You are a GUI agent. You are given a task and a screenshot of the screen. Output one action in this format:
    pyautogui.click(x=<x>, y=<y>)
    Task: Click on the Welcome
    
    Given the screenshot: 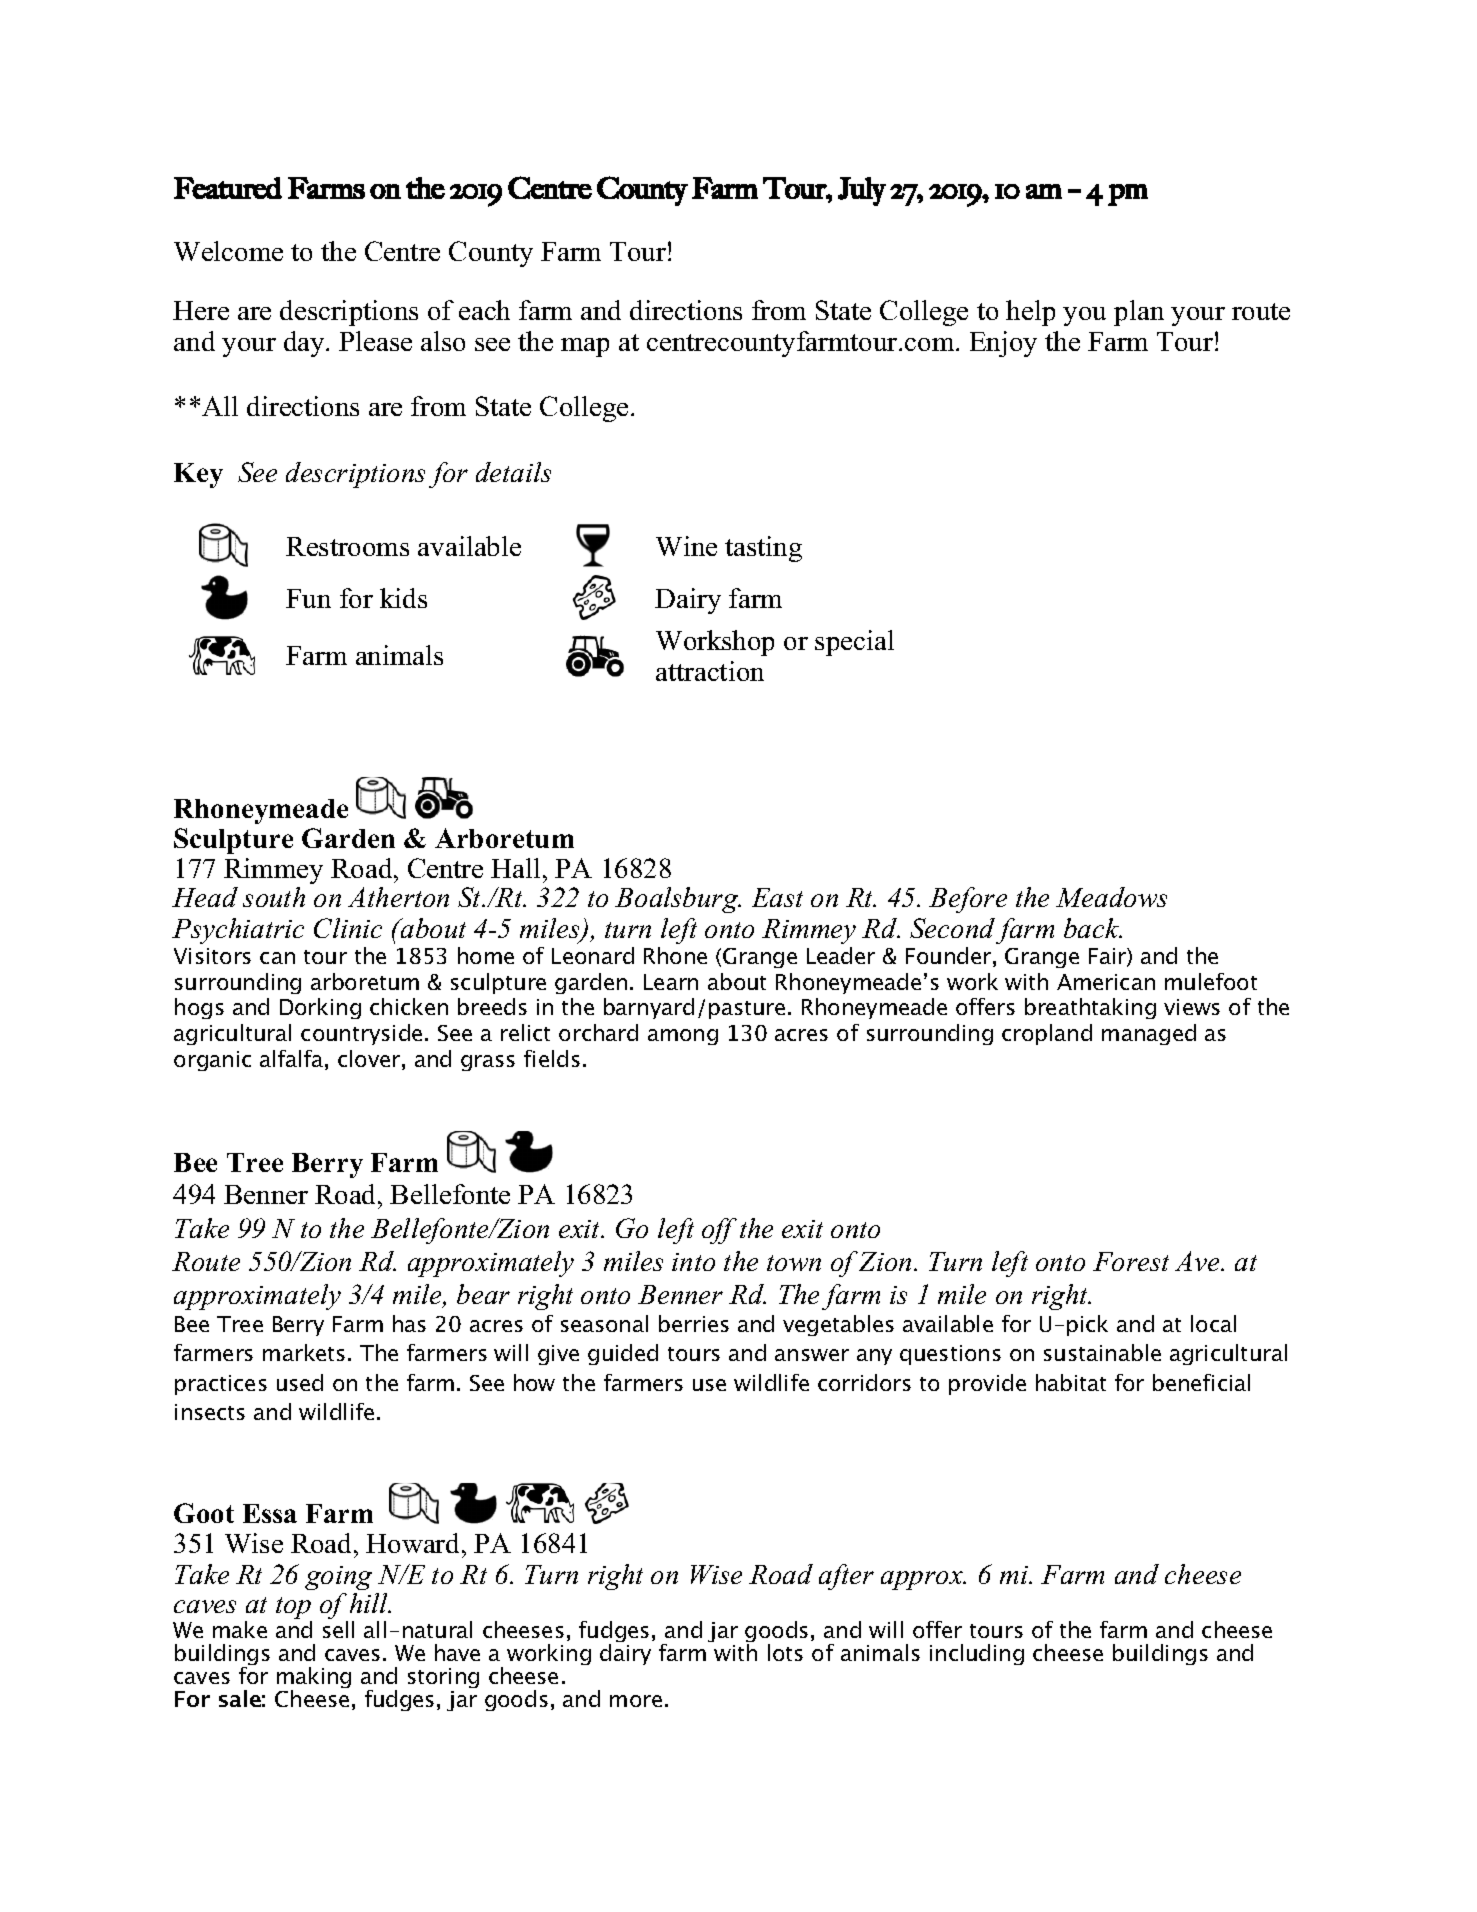 What is the action you would take?
    pyautogui.click(x=228, y=251)
